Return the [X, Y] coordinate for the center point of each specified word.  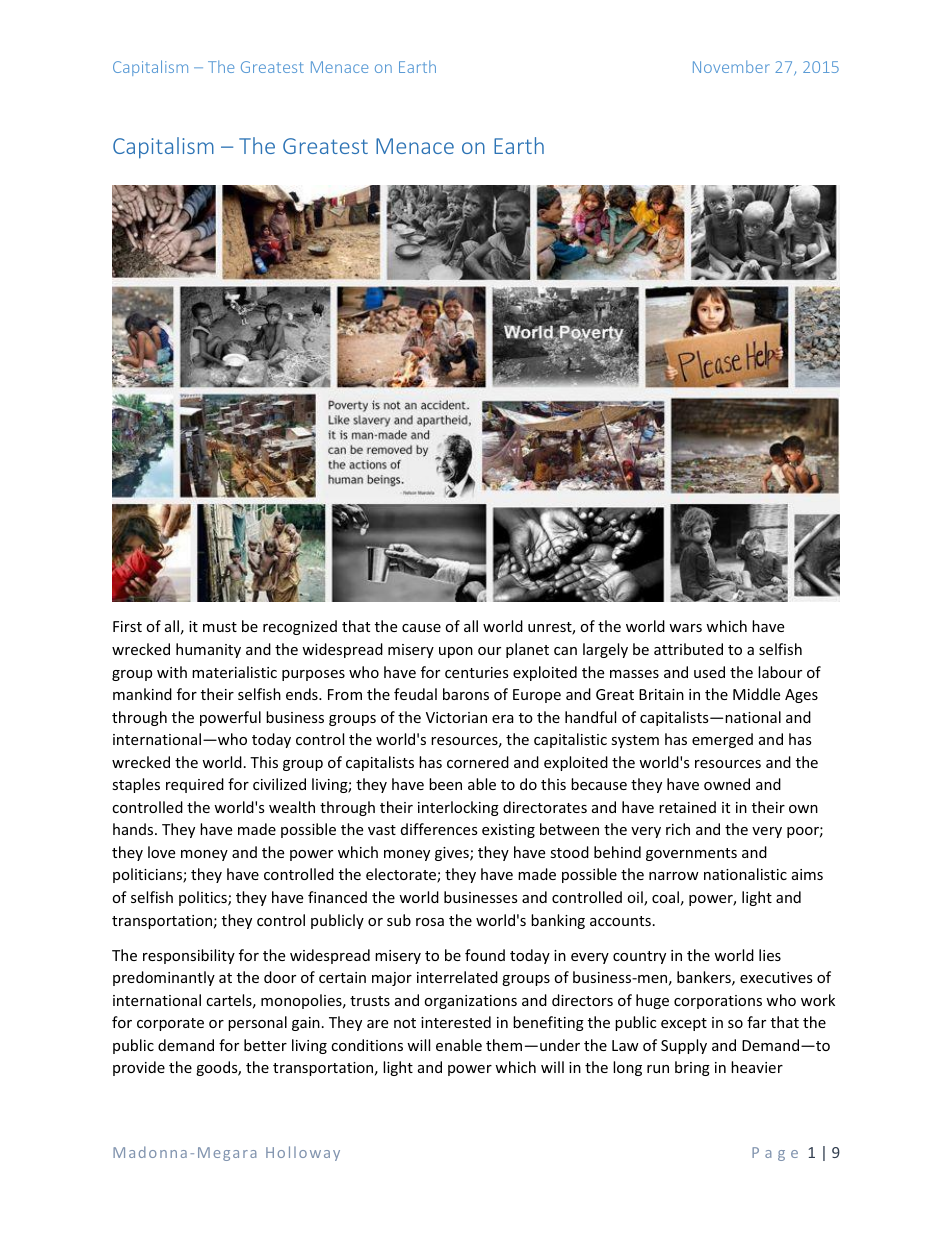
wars [685, 628]
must [220, 627]
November [731, 66]
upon [456, 652]
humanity [208, 650]
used [709, 672]
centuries [477, 672]
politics [204, 898]
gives [453, 854]
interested [456, 1022]
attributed [688, 649]
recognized [300, 627]
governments [691, 854]
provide [139, 1068]
